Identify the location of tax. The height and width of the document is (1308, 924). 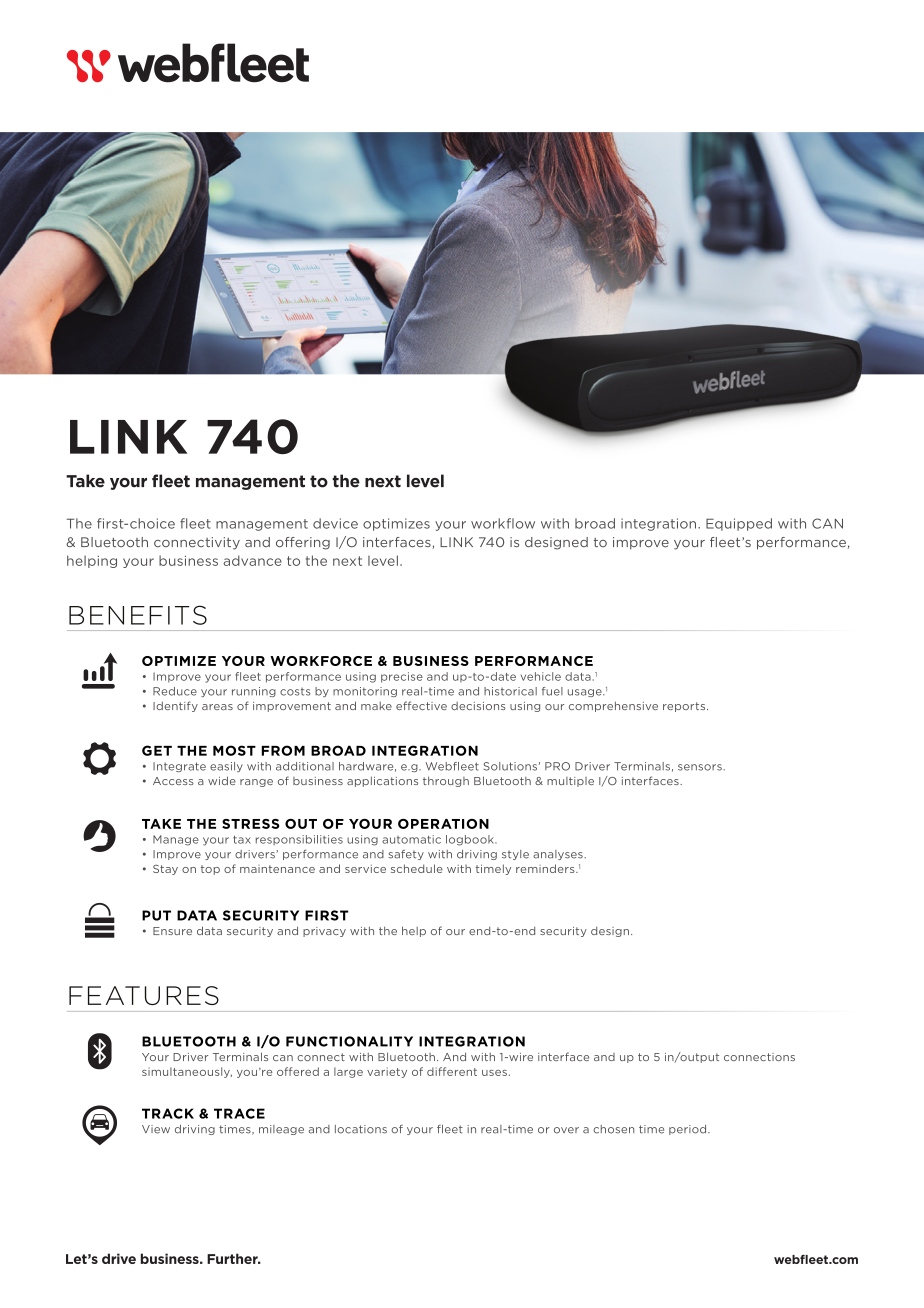
(242, 839).
